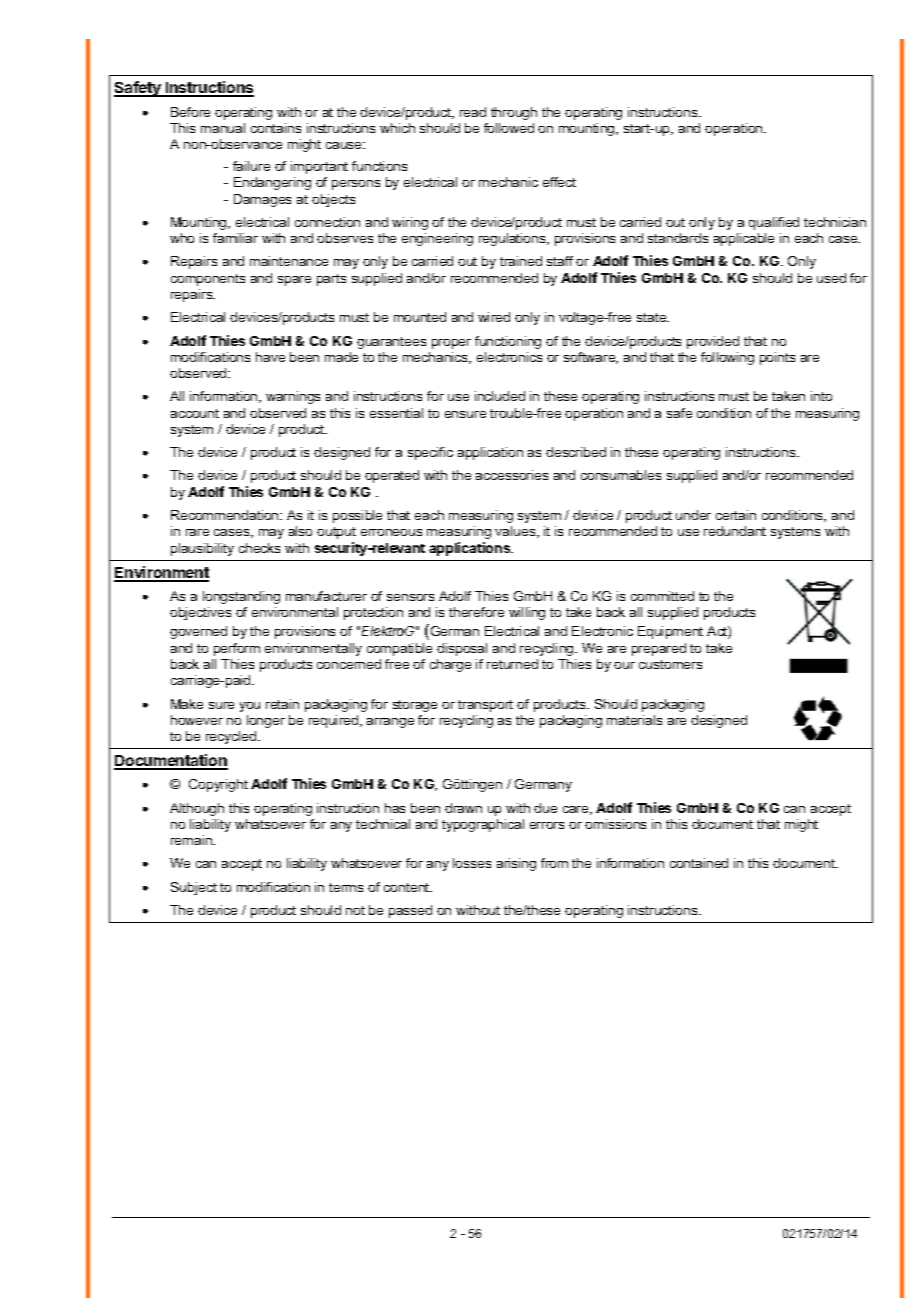  I want to click on certain, so click(736, 515).
